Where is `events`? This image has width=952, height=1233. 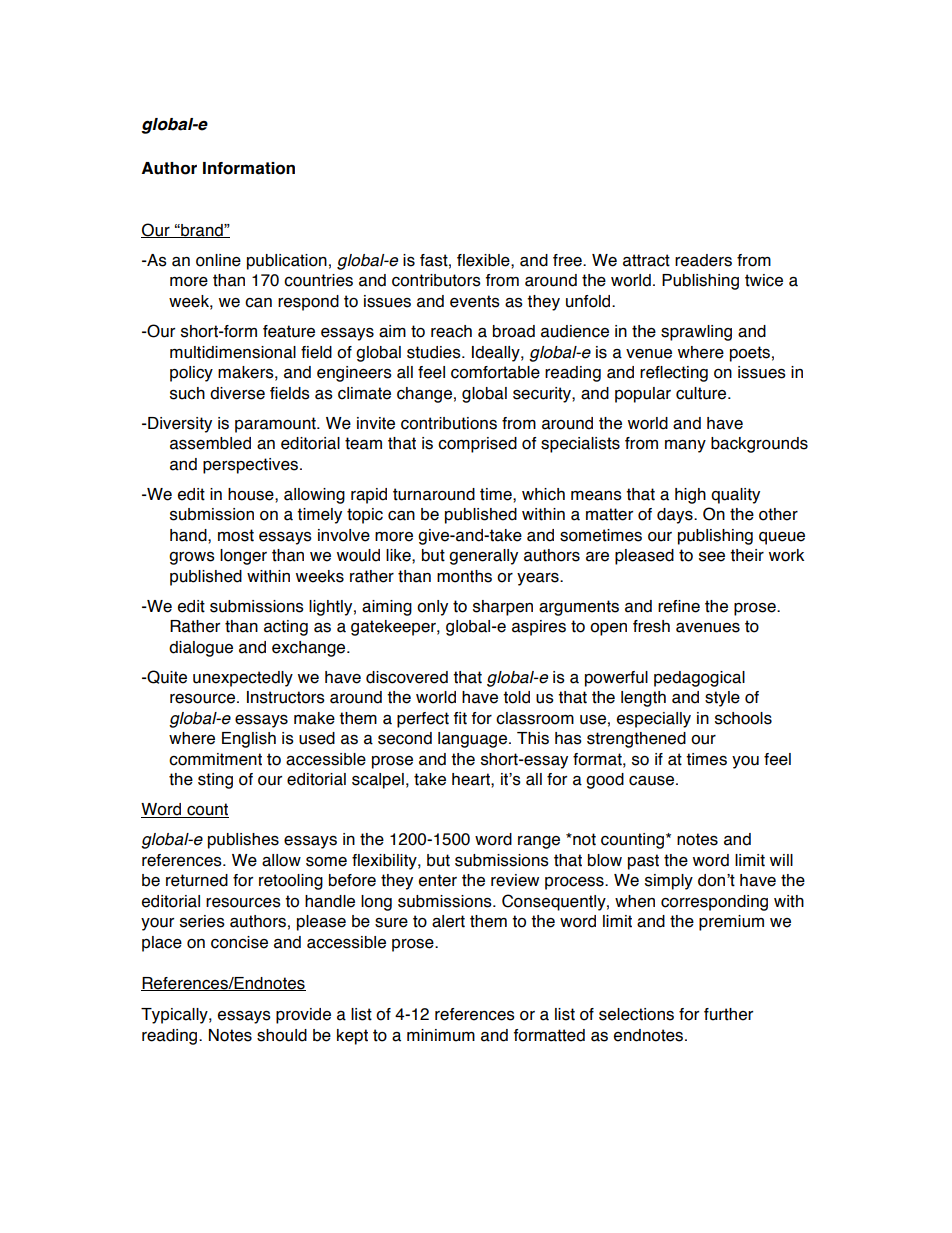
events is located at coordinates (475, 301).
